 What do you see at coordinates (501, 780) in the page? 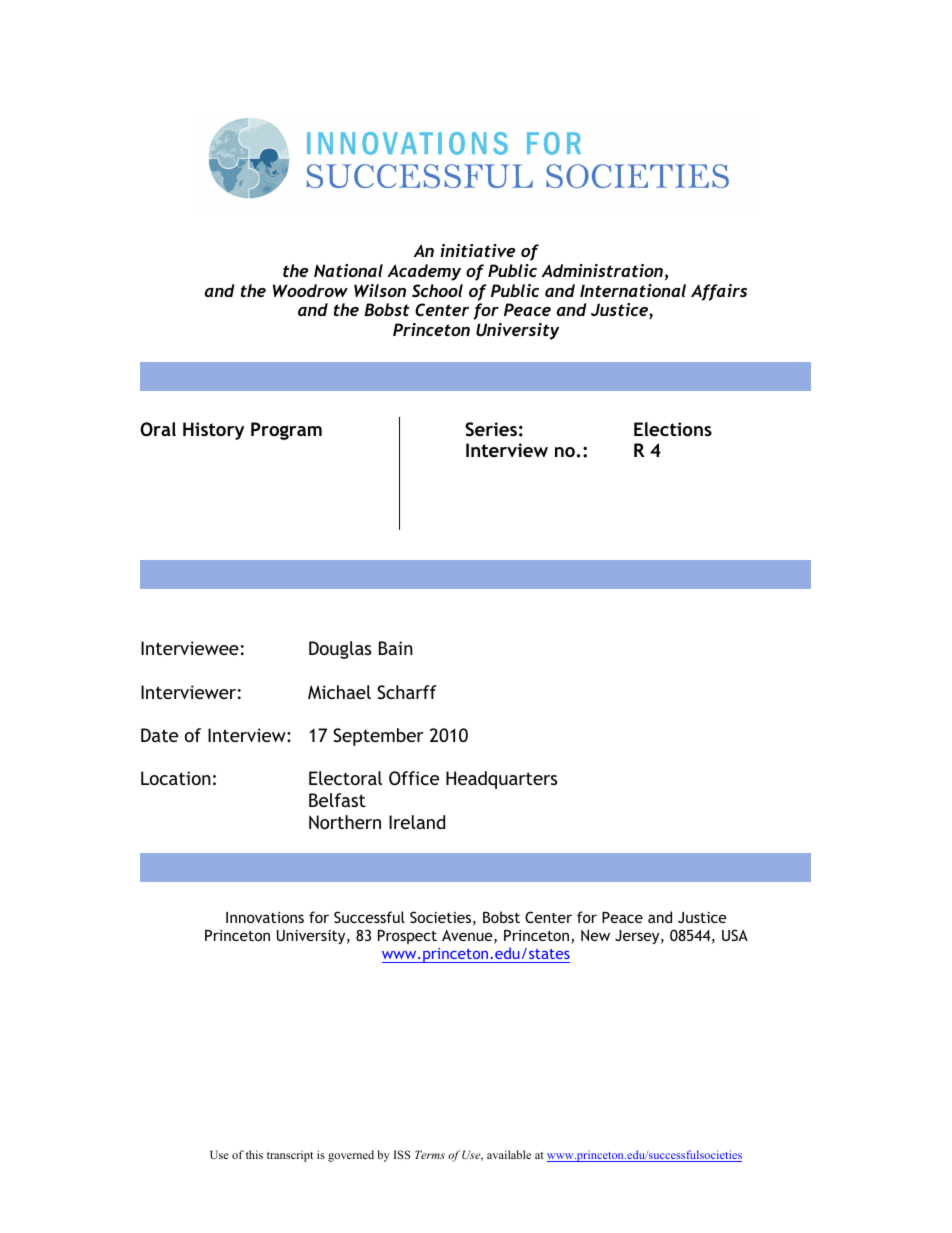
I see `Headquarters` at bounding box center [501, 780].
